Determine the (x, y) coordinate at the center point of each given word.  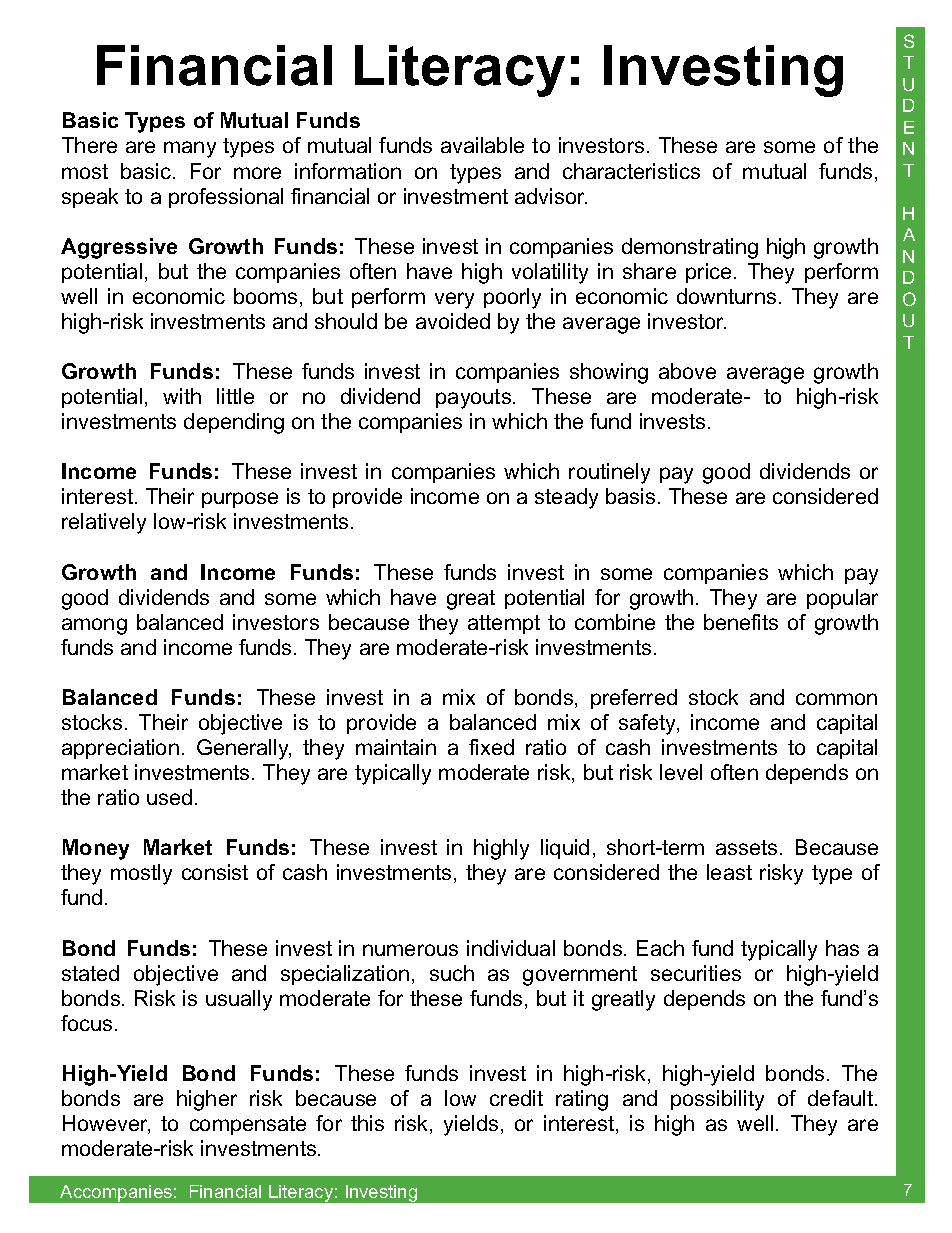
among (94, 626)
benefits (741, 622)
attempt (504, 624)
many (190, 149)
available (482, 145)
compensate (248, 1125)
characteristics (631, 171)
